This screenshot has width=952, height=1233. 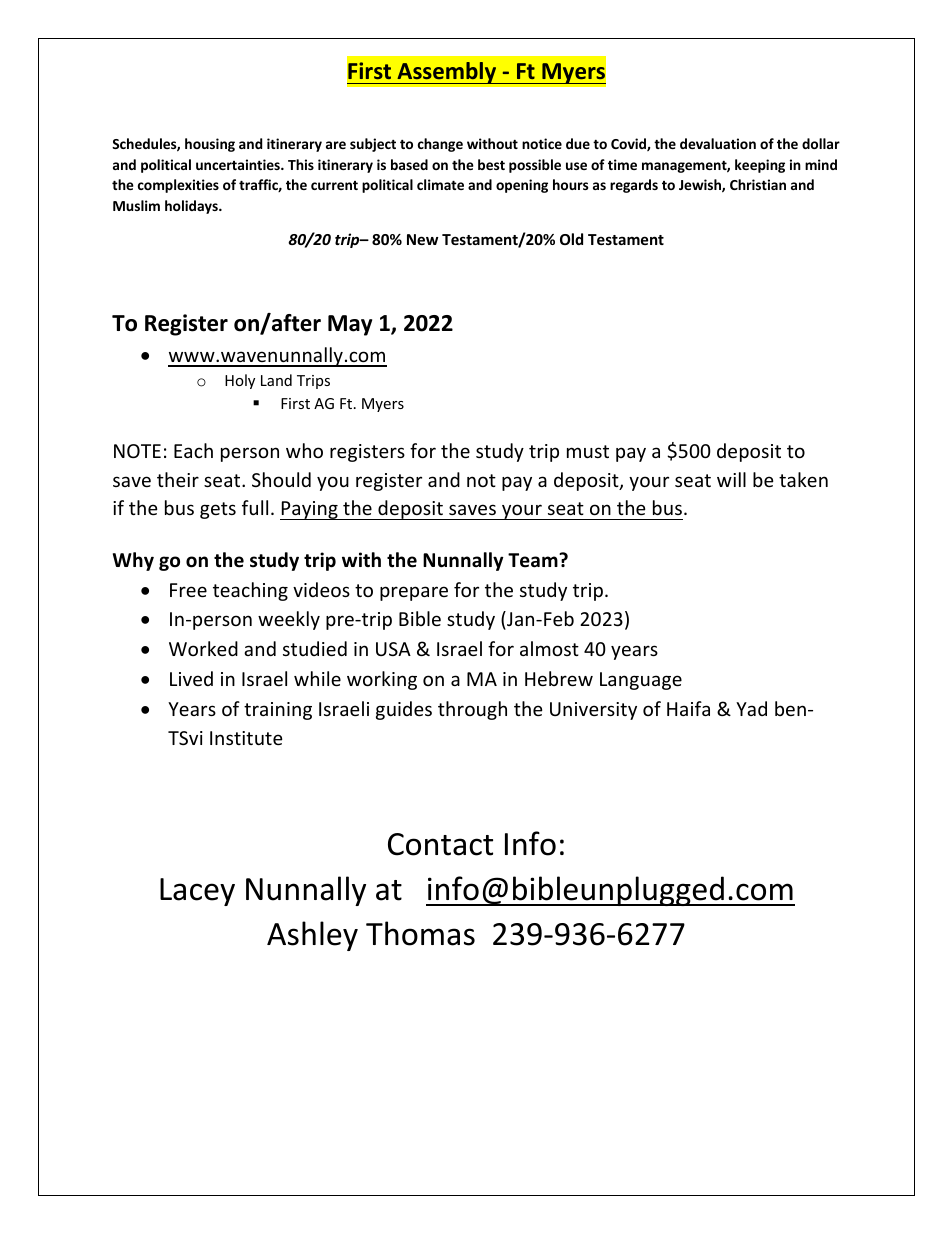 I want to click on Assembly, so click(x=447, y=73).
